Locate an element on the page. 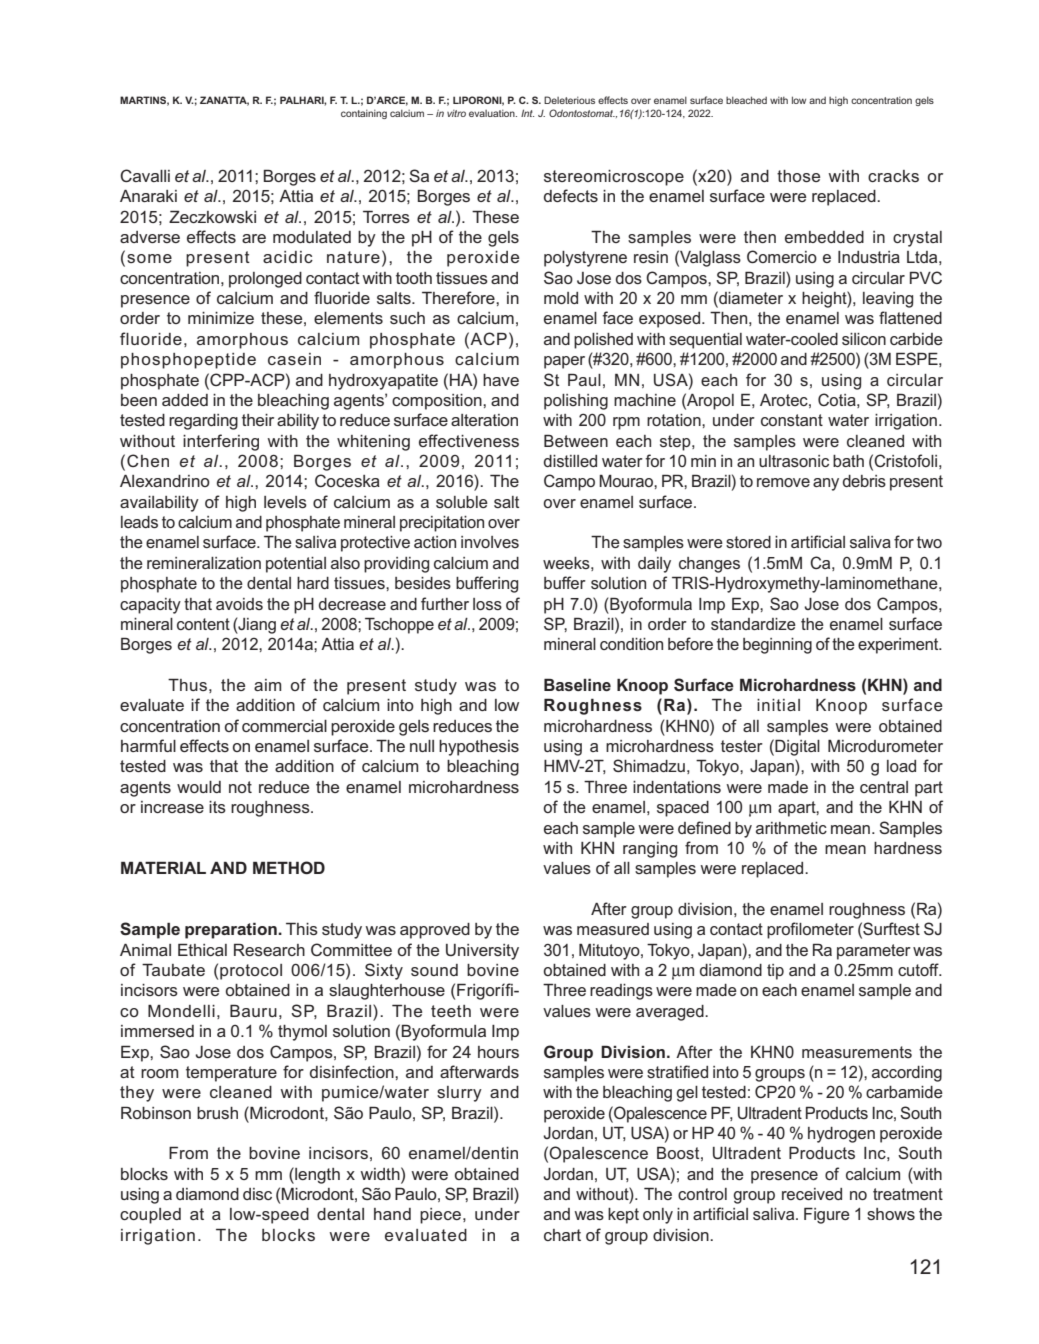  disc is located at coordinates (257, 1194).
